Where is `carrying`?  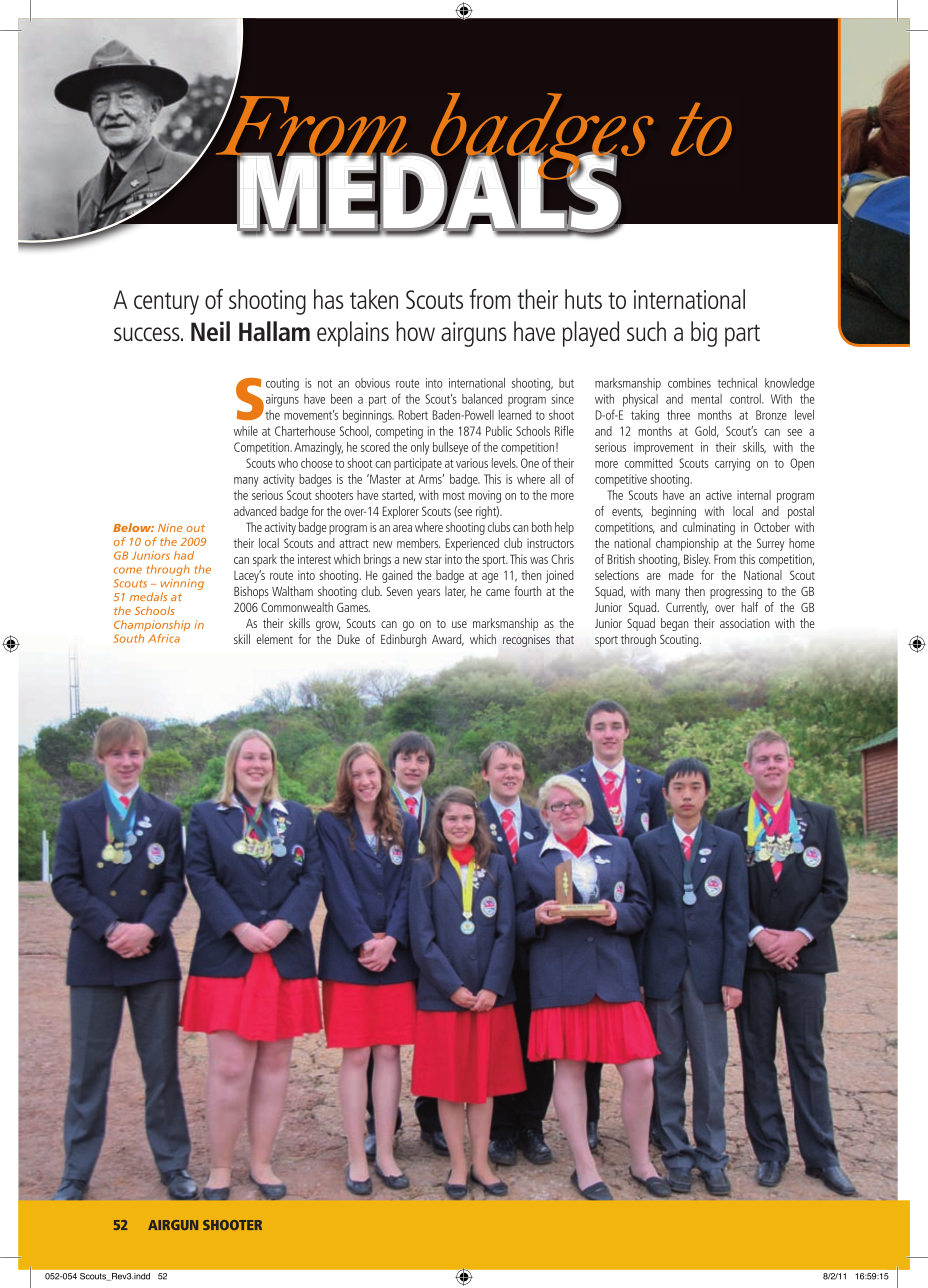 carrying is located at coordinates (732, 464).
